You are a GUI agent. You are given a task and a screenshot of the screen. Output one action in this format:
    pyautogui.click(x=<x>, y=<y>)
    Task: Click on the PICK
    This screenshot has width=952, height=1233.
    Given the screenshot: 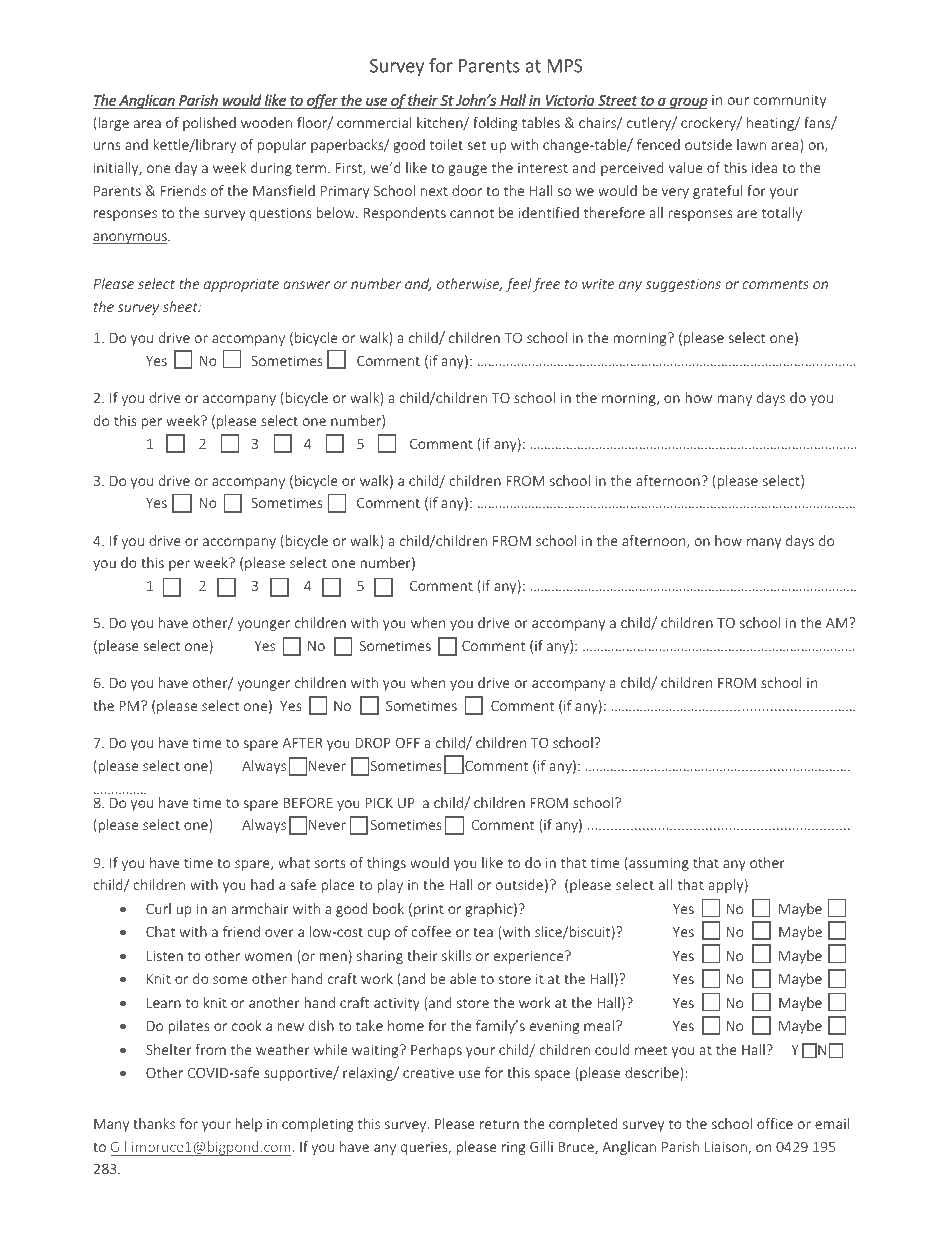 What is the action you would take?
    pyautogui.click(x=379, y=802)
